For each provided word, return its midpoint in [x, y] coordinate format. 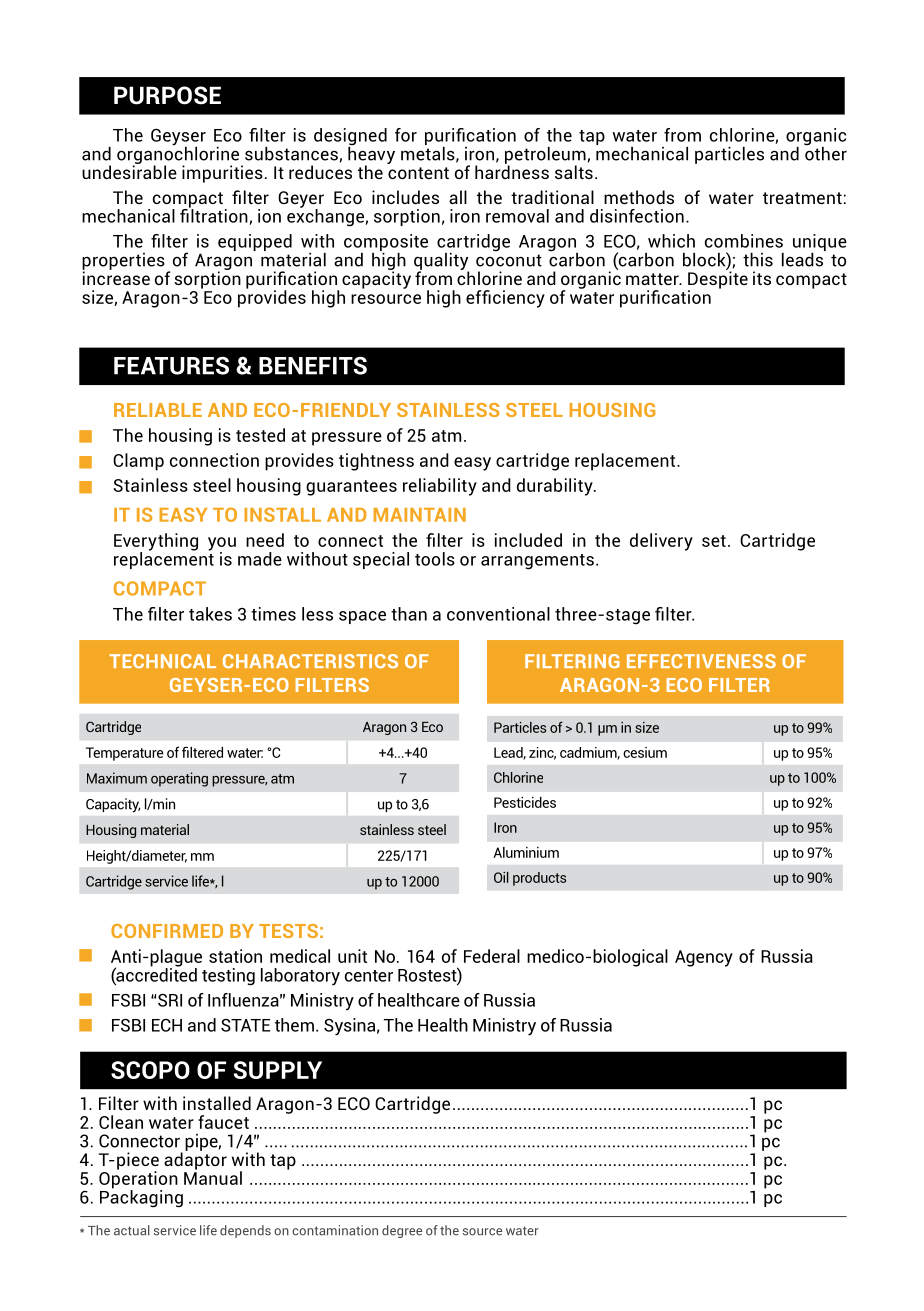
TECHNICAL [163, 661]
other [825, 152]
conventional [498, 614]
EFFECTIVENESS [701, 661]
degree [402, 1231]
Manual [213, 1177]
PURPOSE [167, 95]
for [406, 135]
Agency [704, 958]
